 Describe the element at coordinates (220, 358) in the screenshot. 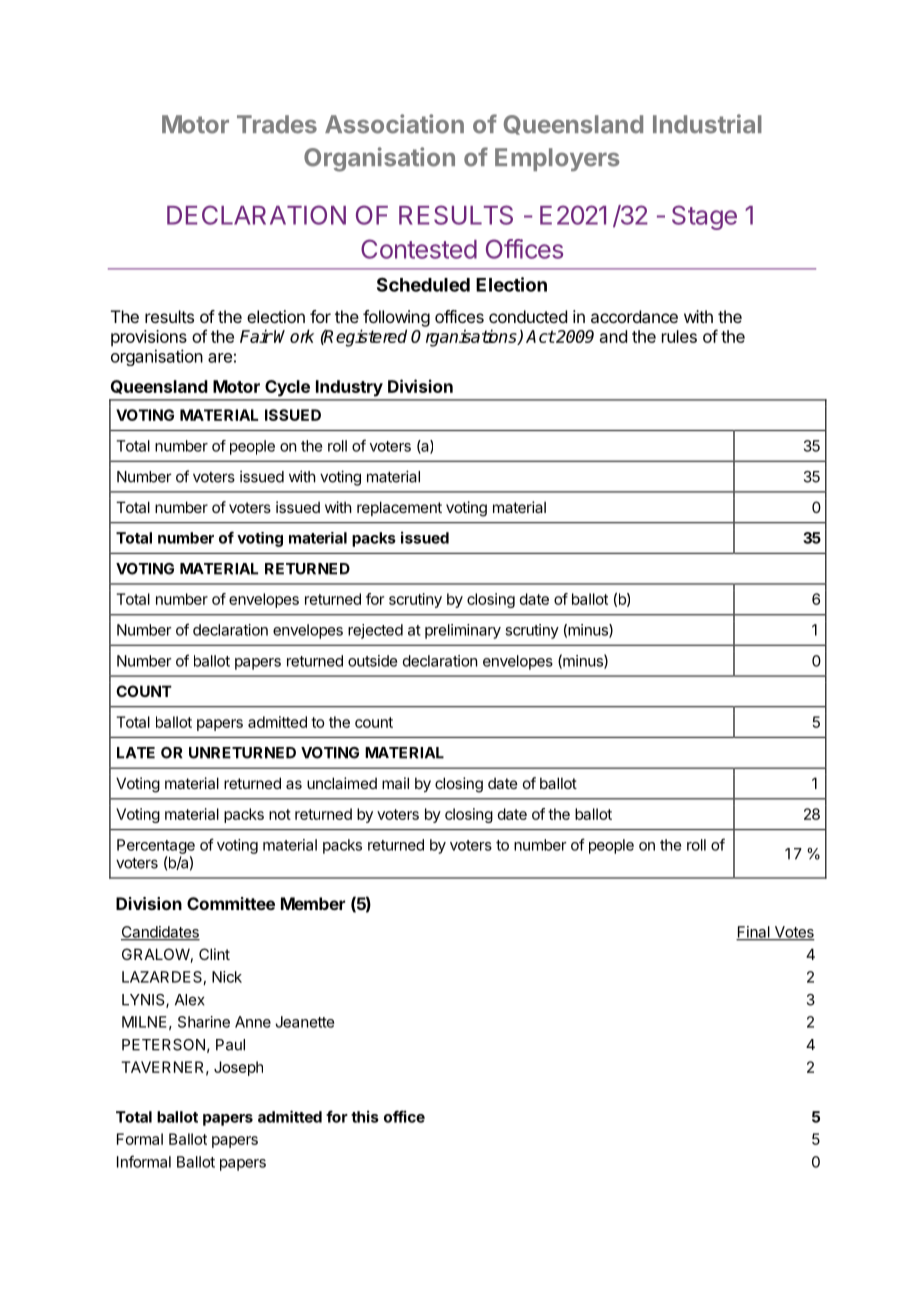

I see `are` at that location.
